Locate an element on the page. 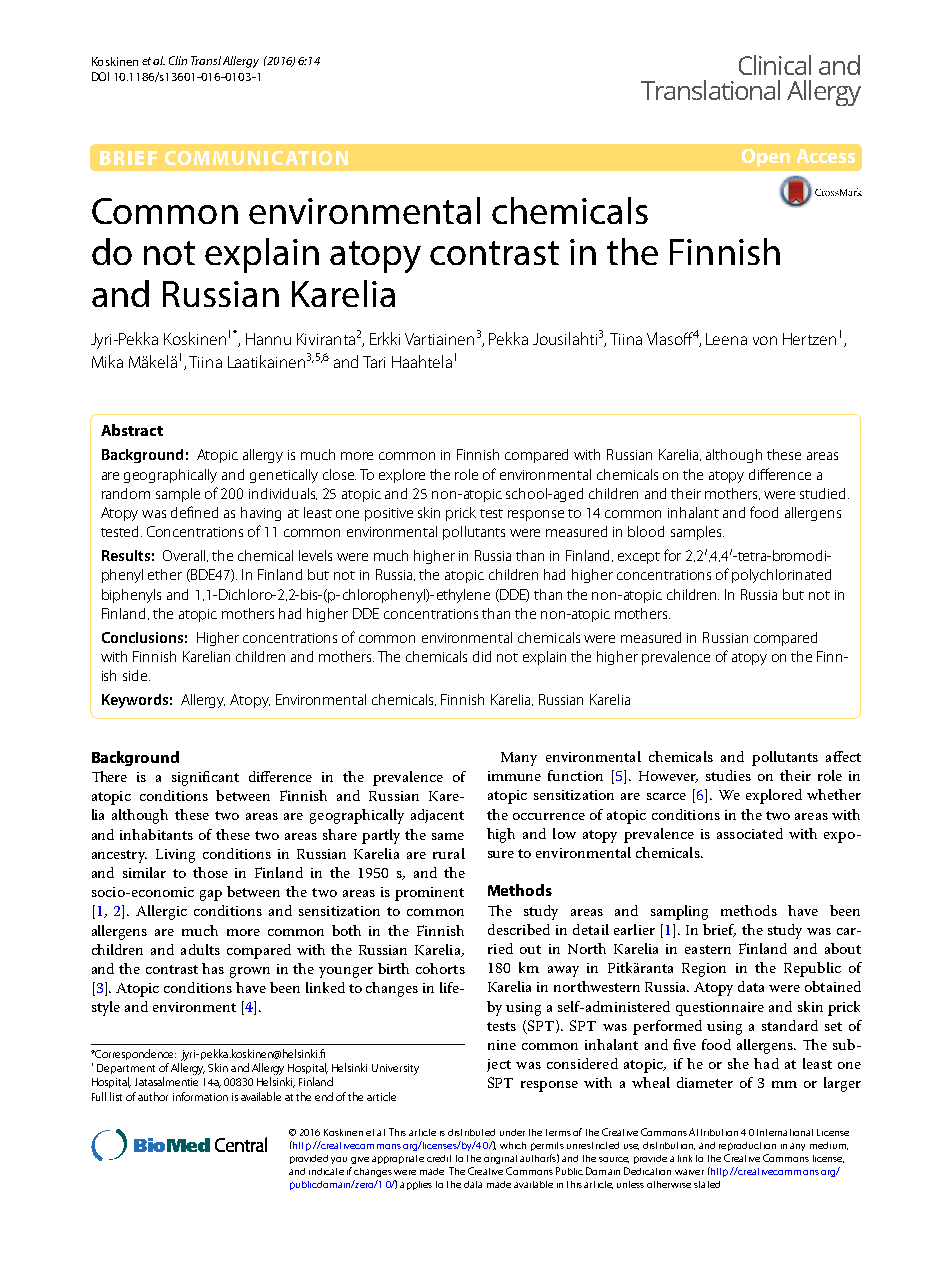 This page has width=952, height=1270. close is located at coordinates (339, 474).
